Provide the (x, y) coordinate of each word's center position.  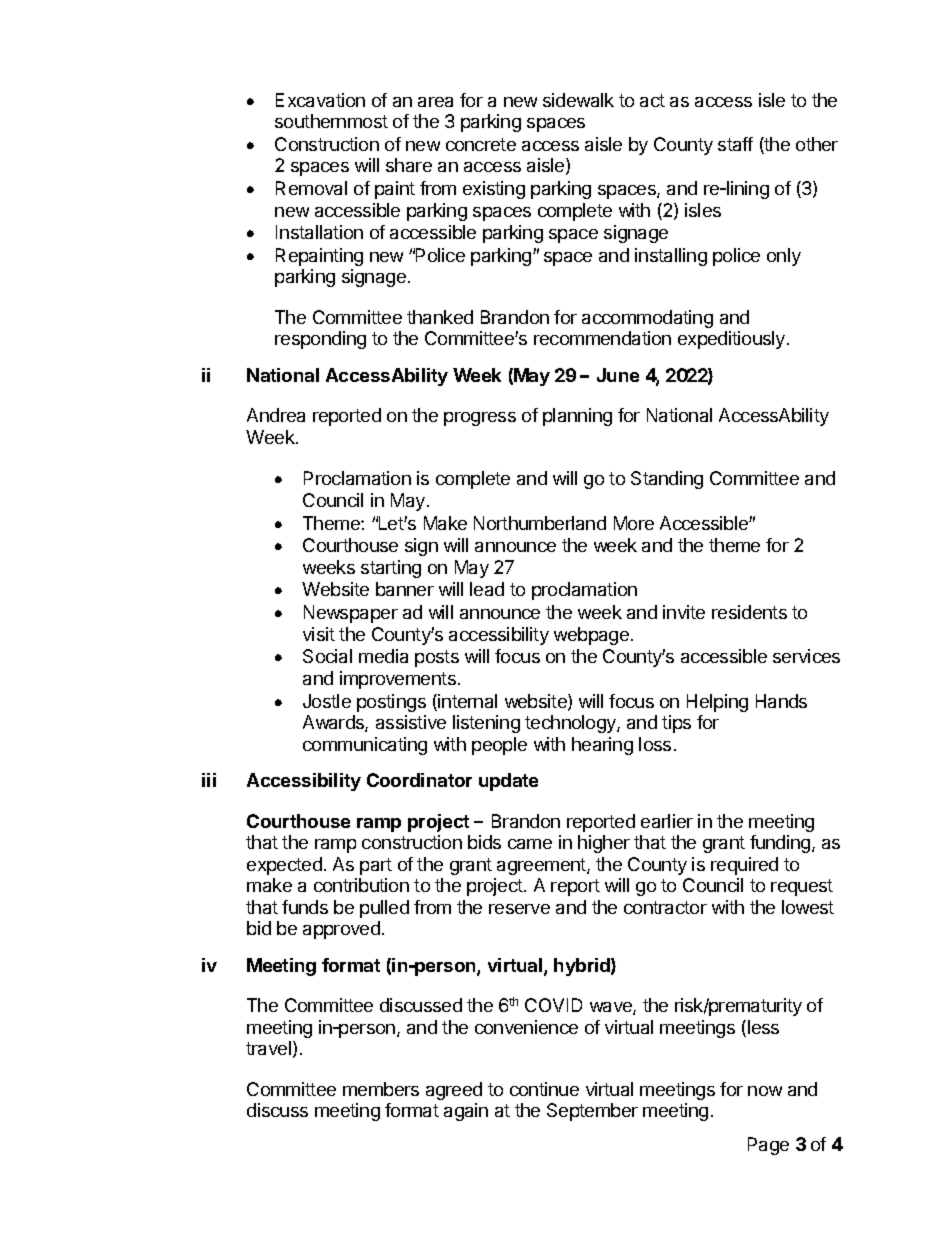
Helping (717, 703)
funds (305, 907)
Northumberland (540, 523)
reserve (519, 909)
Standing (667, 480)
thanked (440, 317)
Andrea (276, 415)
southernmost (331, 121)
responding (320, 340)
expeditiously (733, 340)
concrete (481, 144)
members (381, 1089)
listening (486, 724)
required (744, 866)
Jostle (327, 701)
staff (735, 144)
